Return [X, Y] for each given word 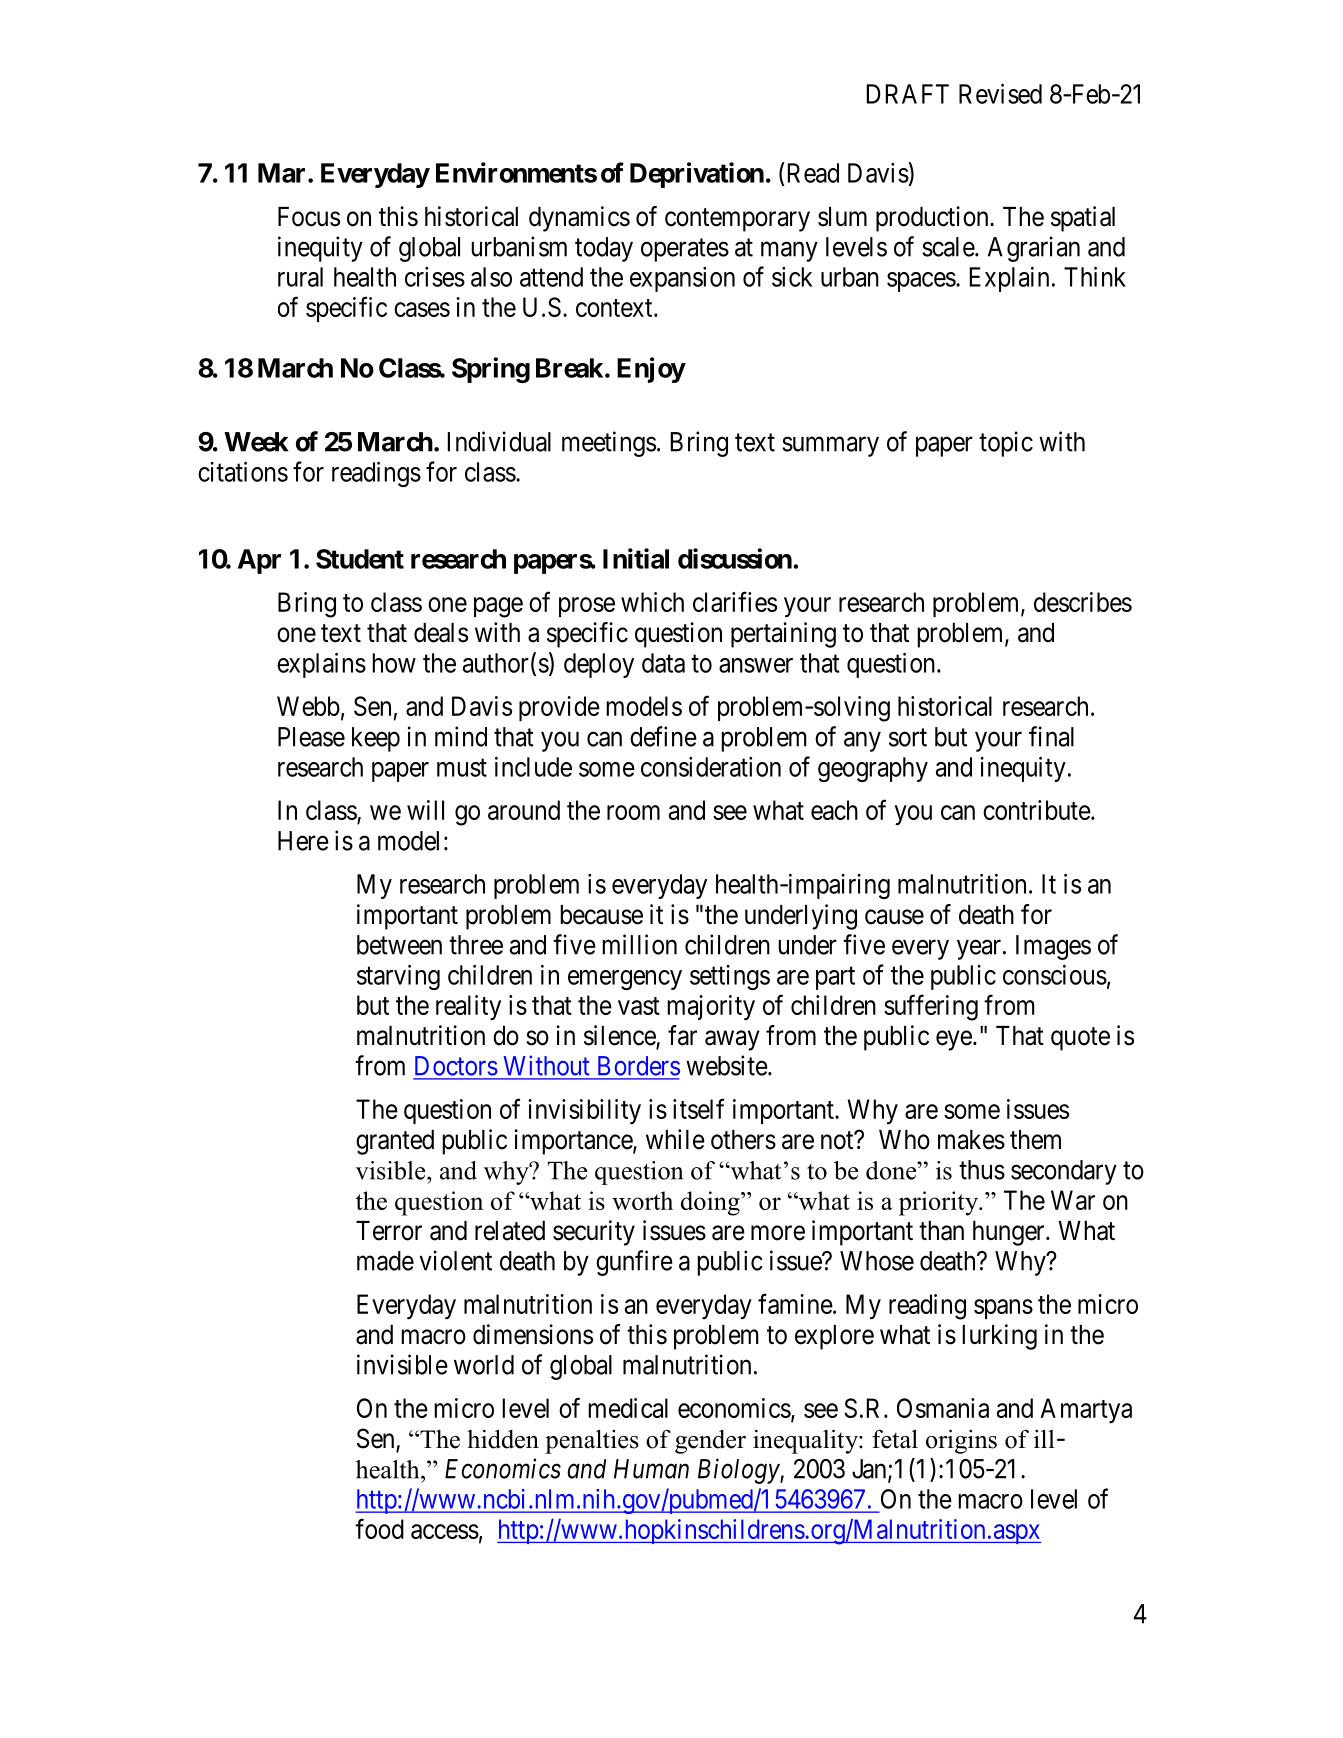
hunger [1010, 1233]
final [1051, 736]
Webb [308, 706]
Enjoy [651, 370]
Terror [389, 1231]
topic [1006, 444]
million [639, 944]
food [379, 1528]
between [399, 945]
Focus [309, 217]
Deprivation [697, 175]
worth [642, 1200]
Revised [1000, 94]
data [663, 663]
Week [256, 442]
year [980, 950]
